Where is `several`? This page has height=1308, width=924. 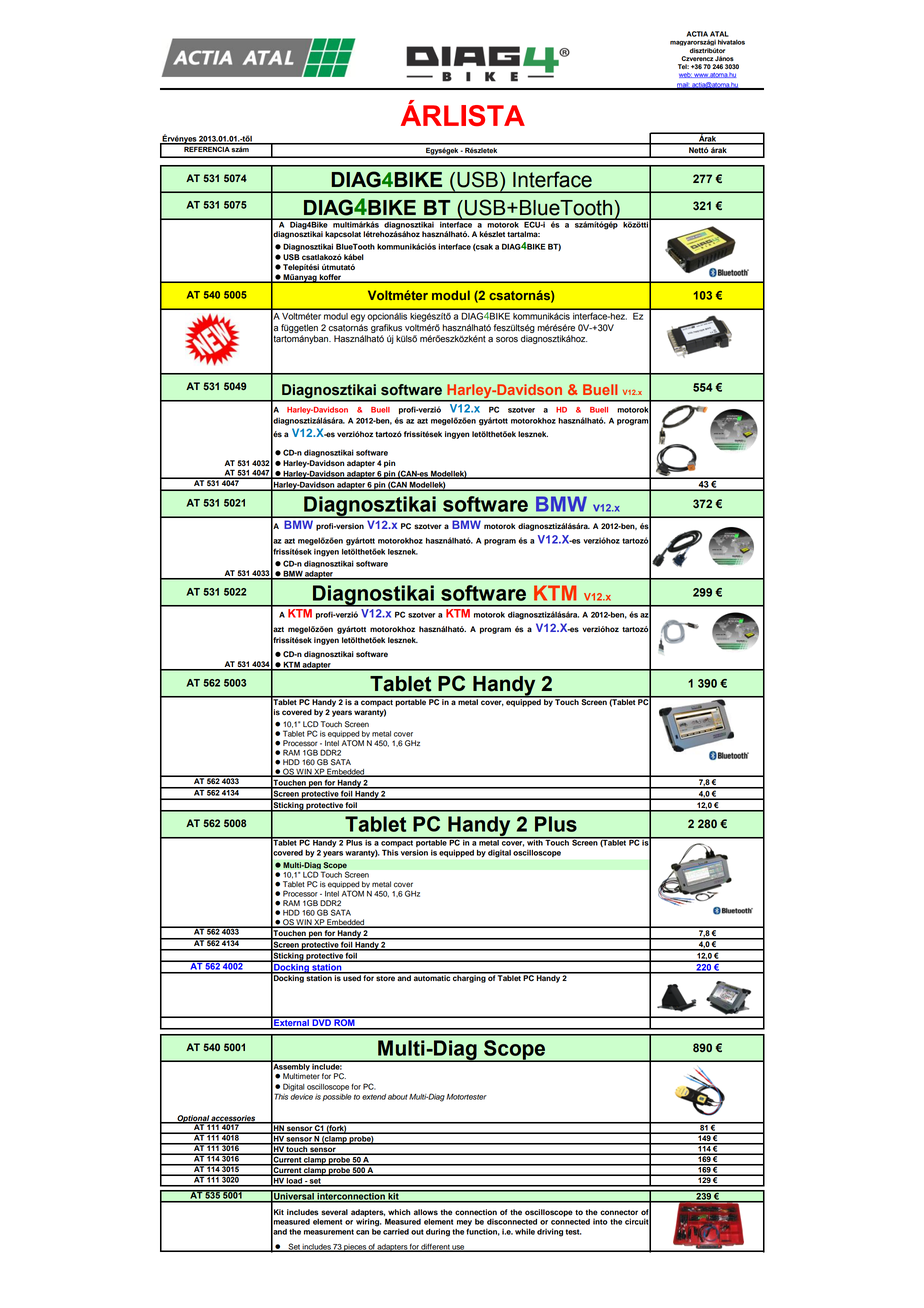 several is located at coordinates (334, 1212).
